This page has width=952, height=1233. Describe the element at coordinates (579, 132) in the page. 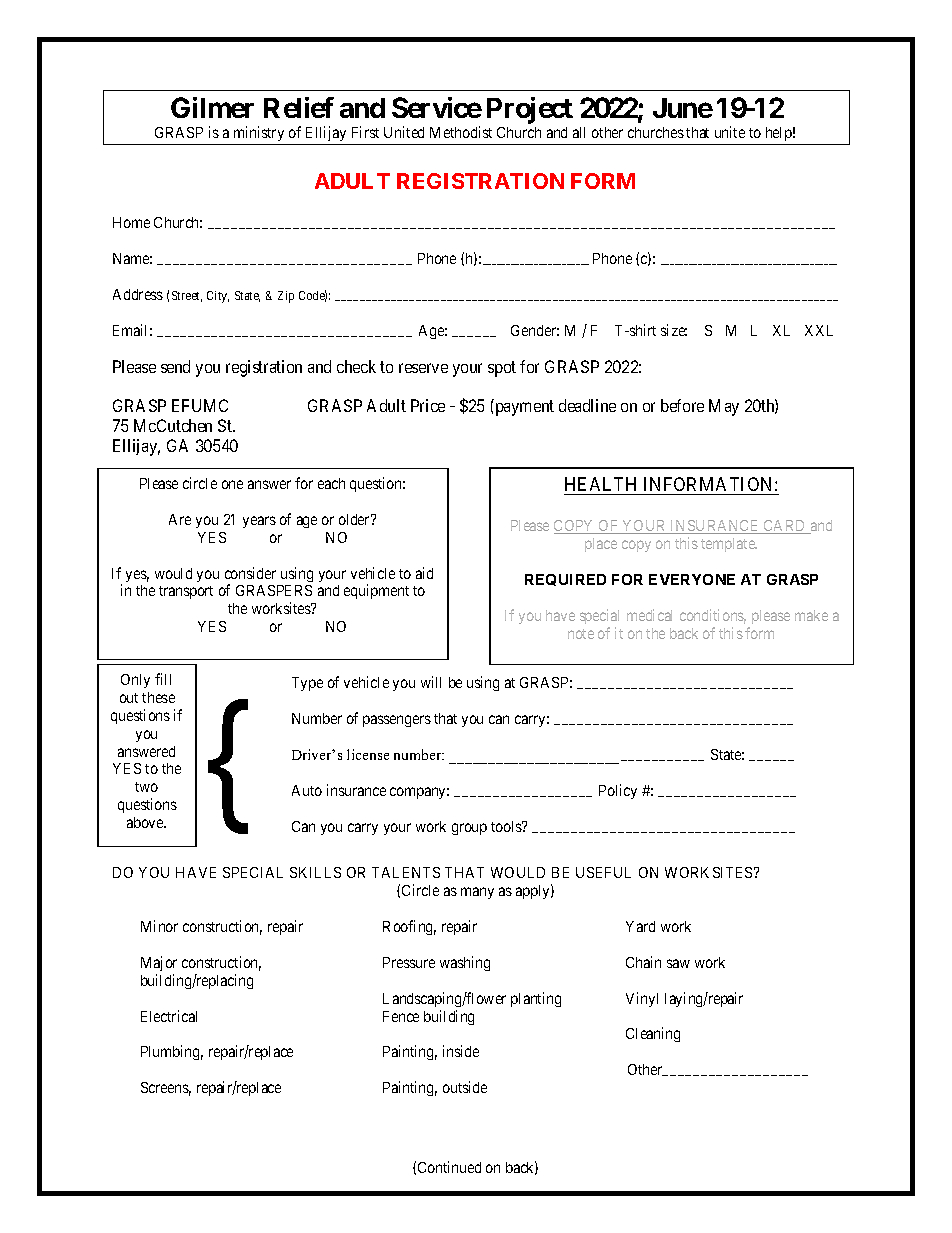

I see `all` at that location.
